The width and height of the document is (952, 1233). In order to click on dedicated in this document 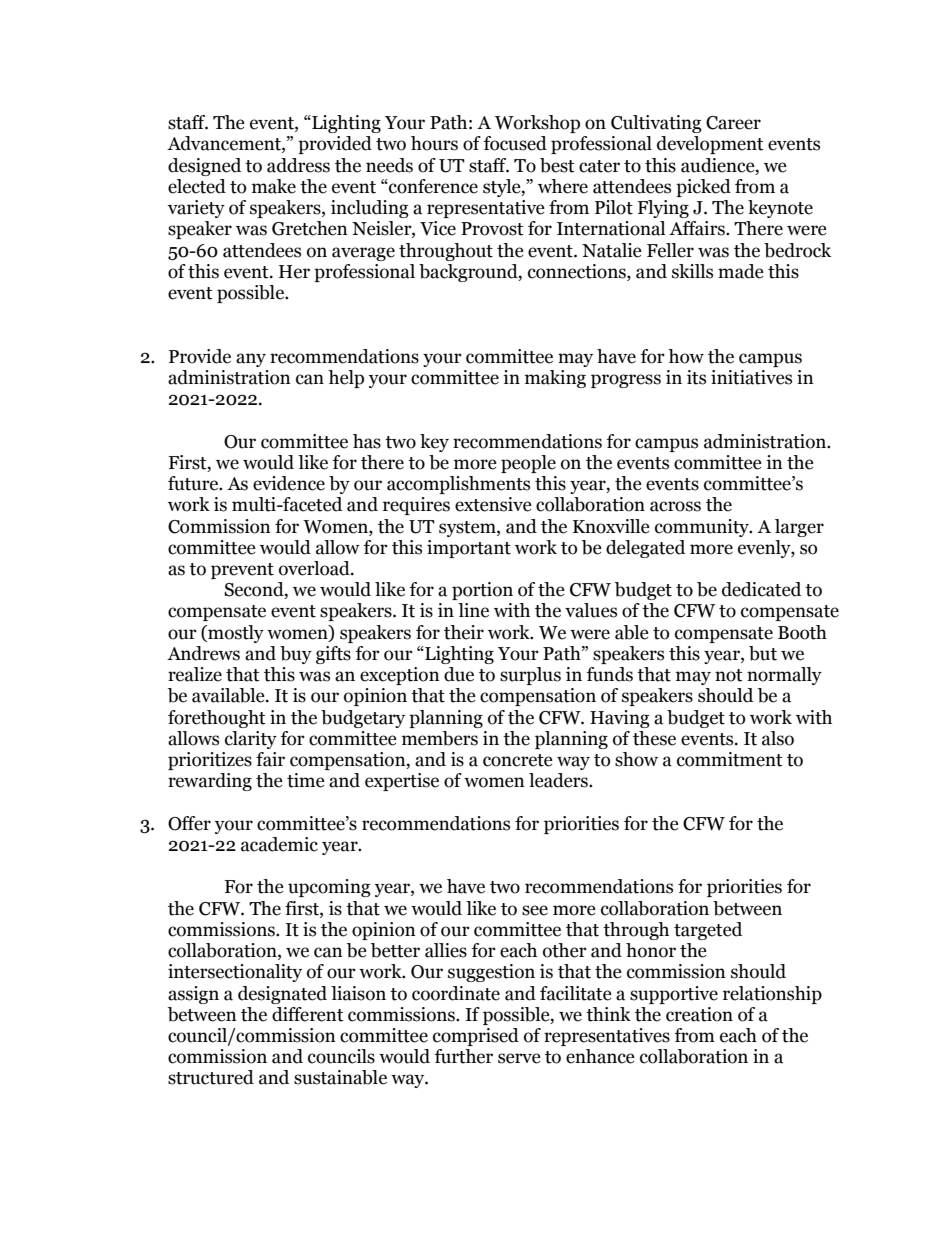, I will do `click(761, 589)`.
